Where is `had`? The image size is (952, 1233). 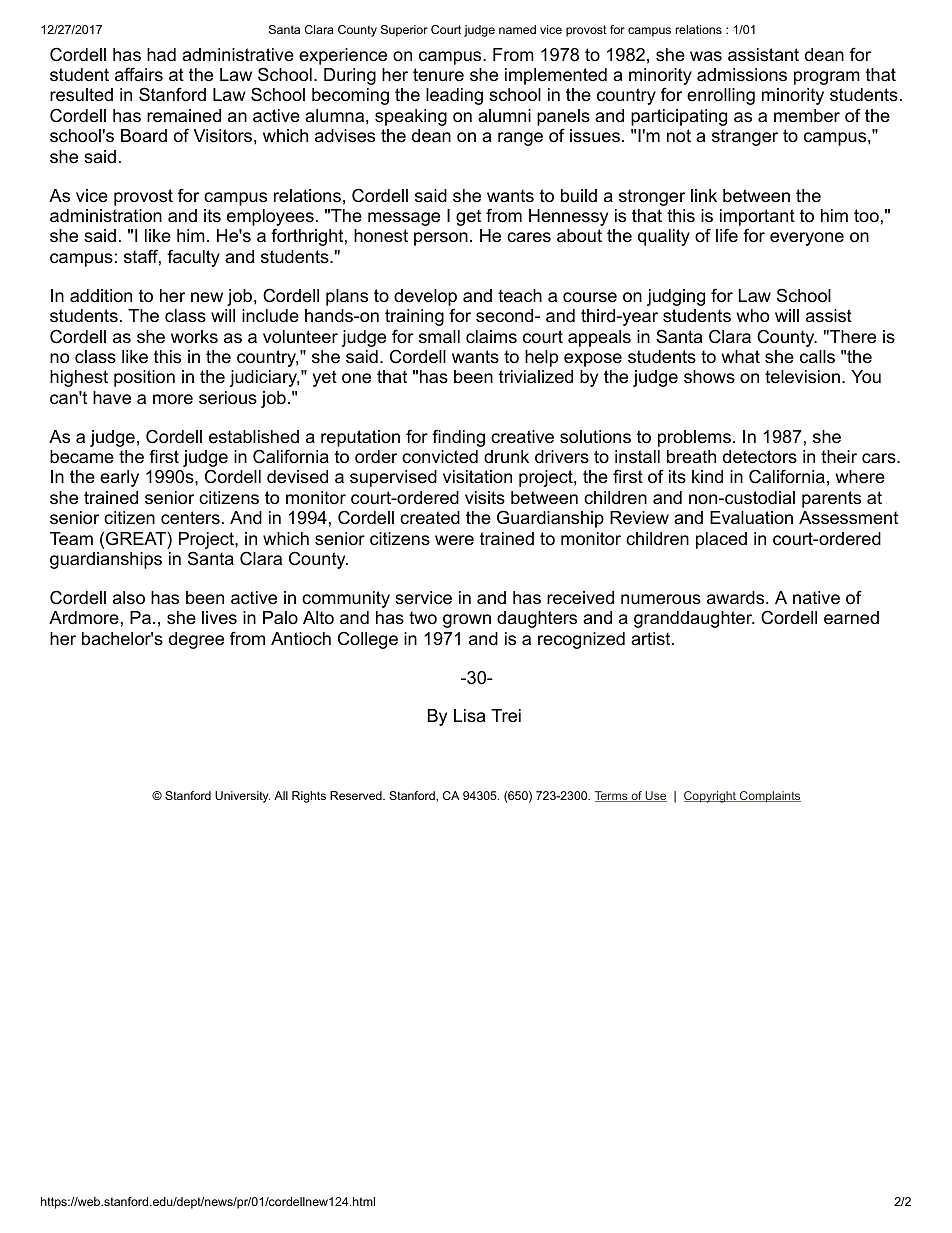 had is located at coordinates (161, 55).
